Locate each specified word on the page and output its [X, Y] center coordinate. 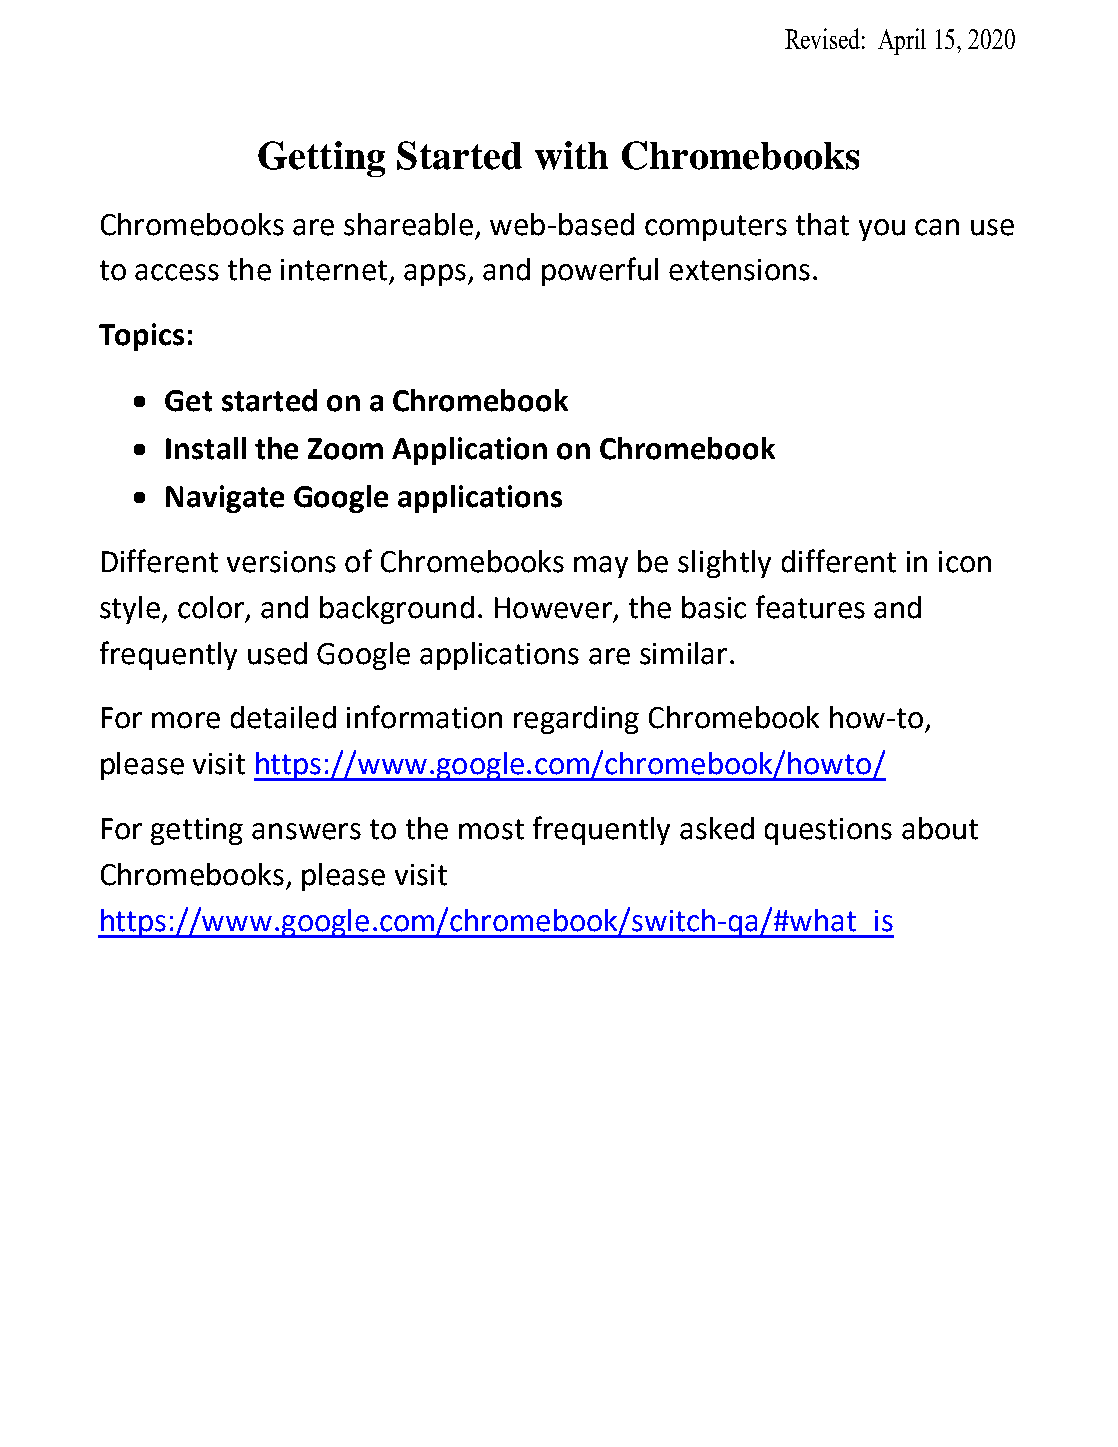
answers [306, 831]
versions [281, 562]
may [601, 567]
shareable [408, 224]
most [491, 829]
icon [965, 562]
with [571, 155]
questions [828, 831]
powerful [600, 271]
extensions [739, 270]
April [902, 41]
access [177, 272]
